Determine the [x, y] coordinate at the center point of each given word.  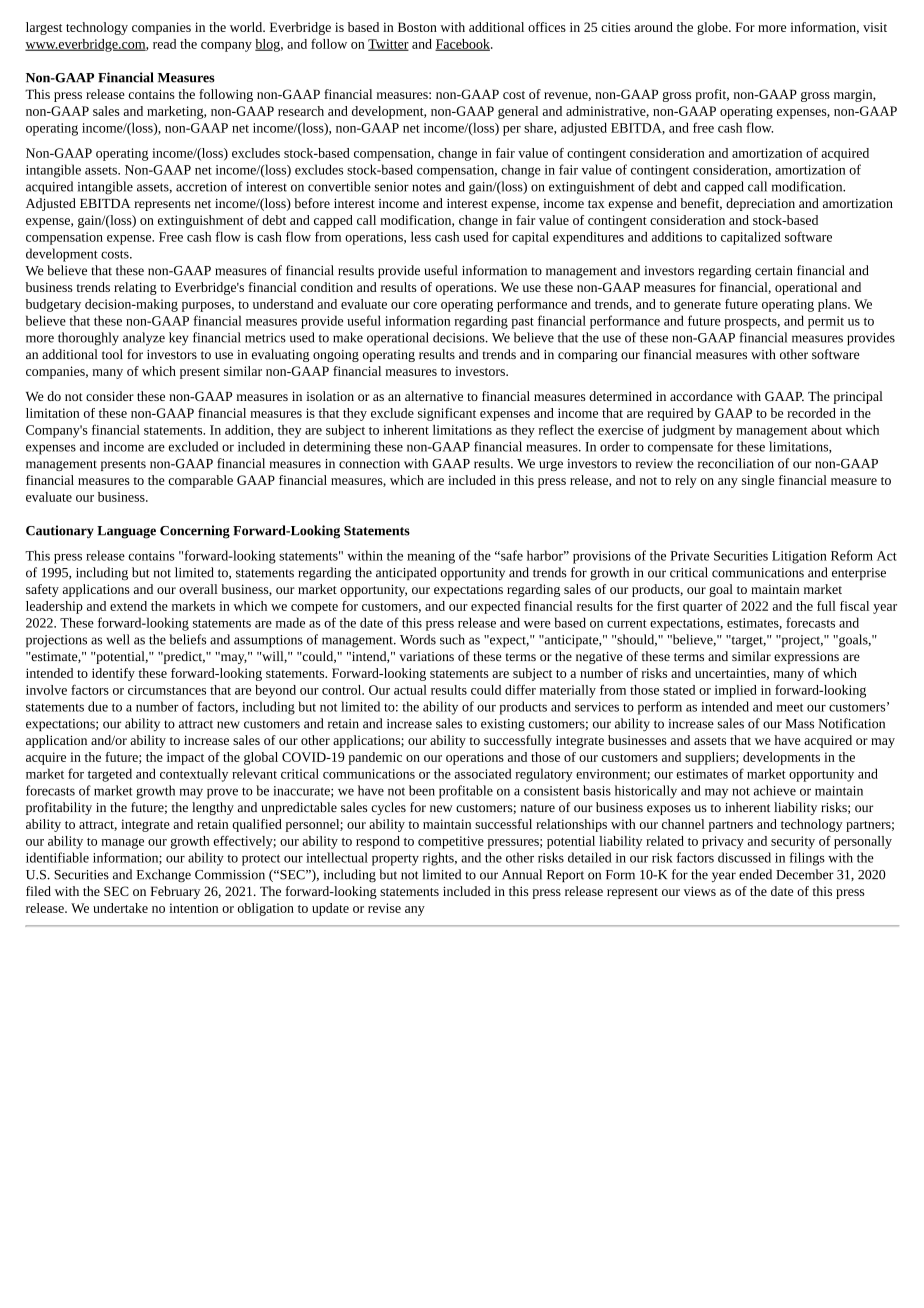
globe [713, 28]
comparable [200, 481]
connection [369, 464]
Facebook [463, 45]
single [758, 481]
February [175, 892]
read [164, 44]
